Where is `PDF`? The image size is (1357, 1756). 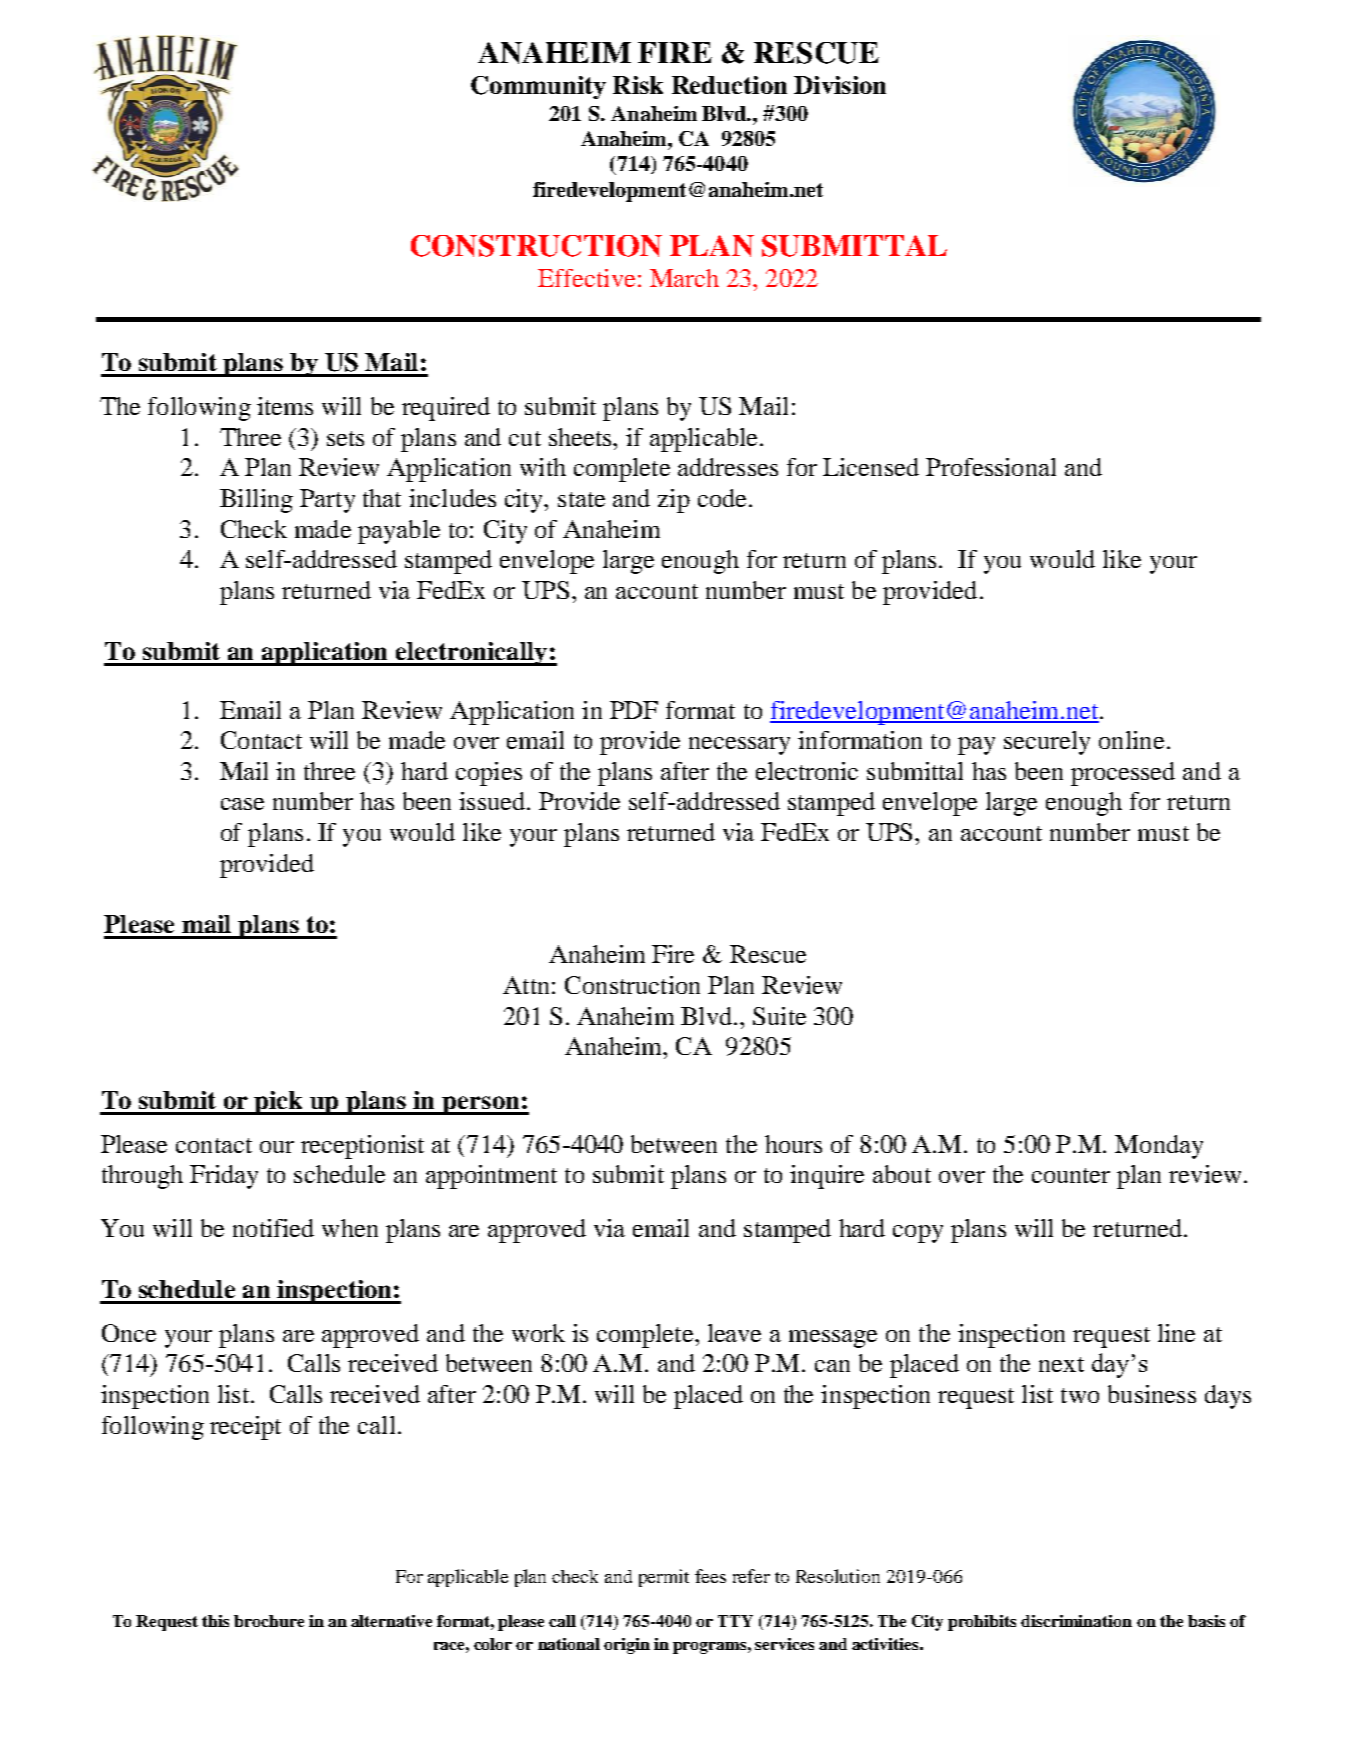 PDF is located at coordinates (634, 710).
